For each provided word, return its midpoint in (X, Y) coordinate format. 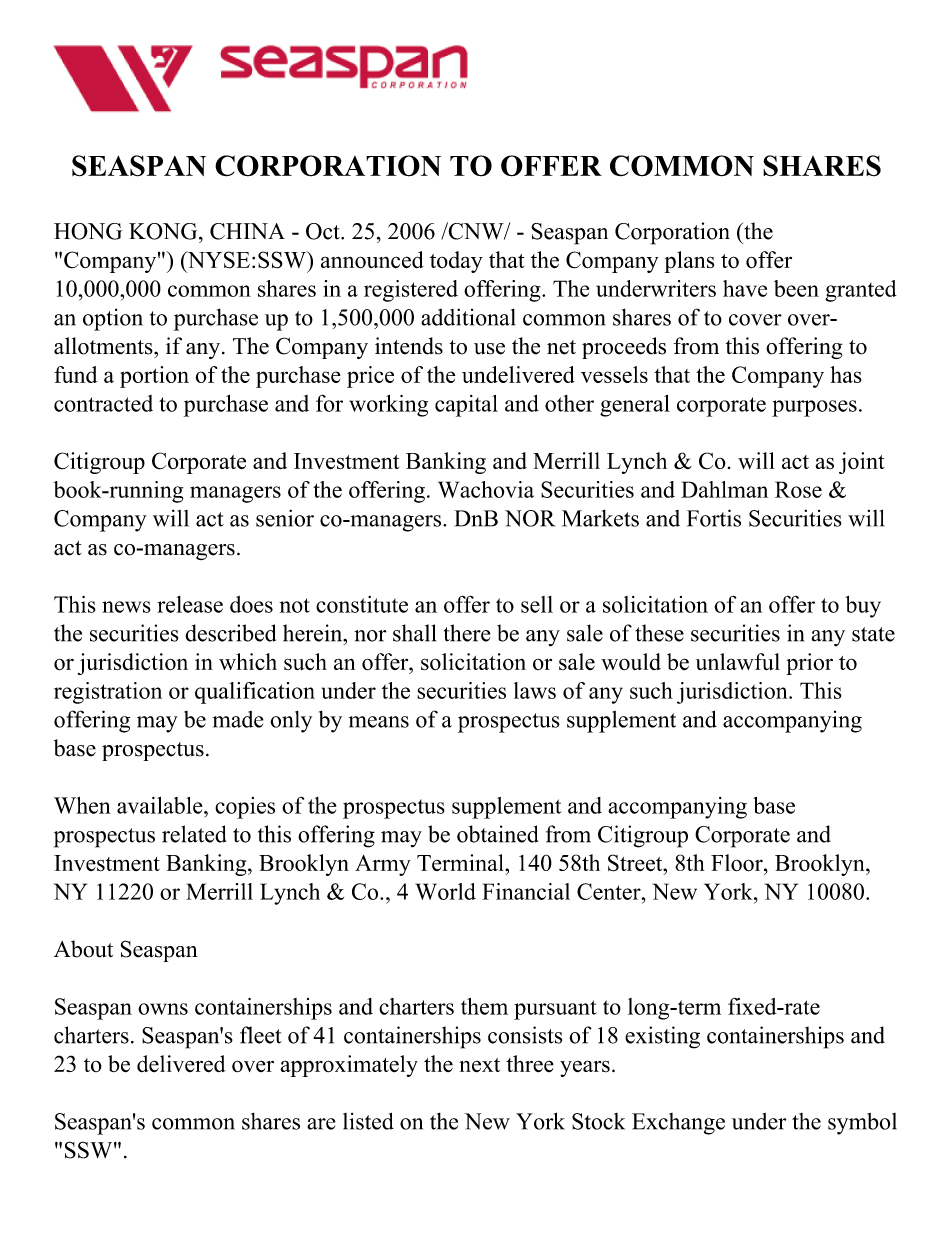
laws (535, 690)
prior (809, 664)
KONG (164, 231)
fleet (261, 1035)
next (479, 1065)
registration (108, 693)
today (456, 262)
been (796, 288)
